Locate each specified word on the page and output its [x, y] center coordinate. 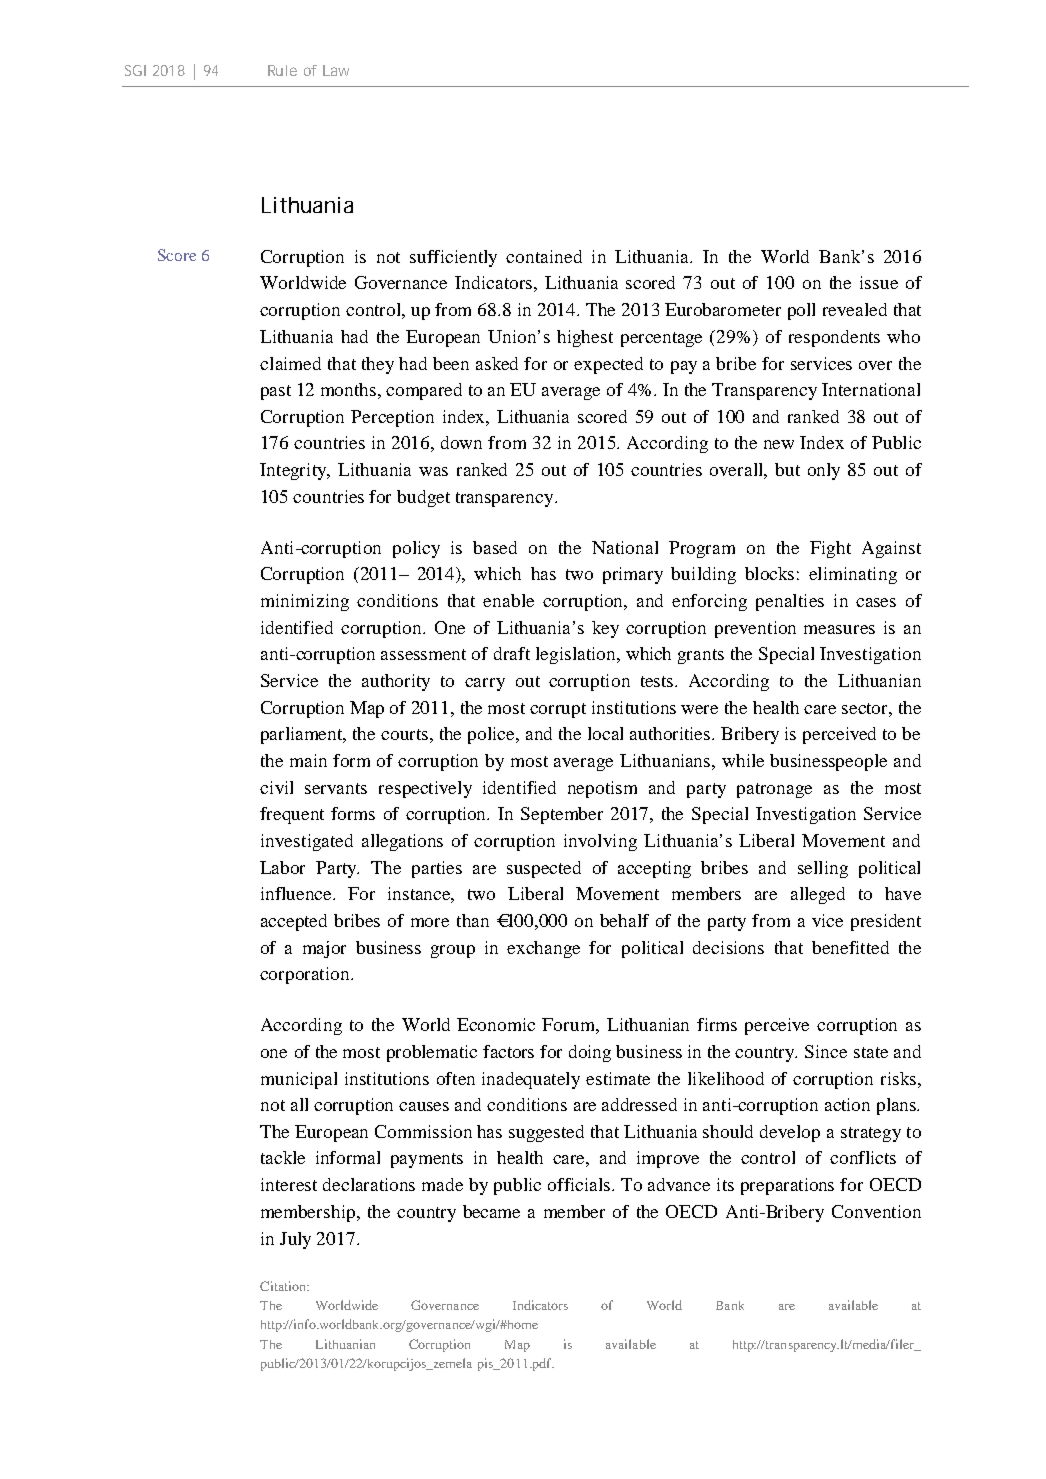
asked [497, 363]
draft [512, 653]
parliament [303, 735]
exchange [543, 949]
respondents [834, 338]
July [295, 1240]
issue [879, 282]
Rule [282, 70]
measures [839, 629]
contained [544, 256]
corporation [306, 975]
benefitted [850, 947]
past [276, 392]
